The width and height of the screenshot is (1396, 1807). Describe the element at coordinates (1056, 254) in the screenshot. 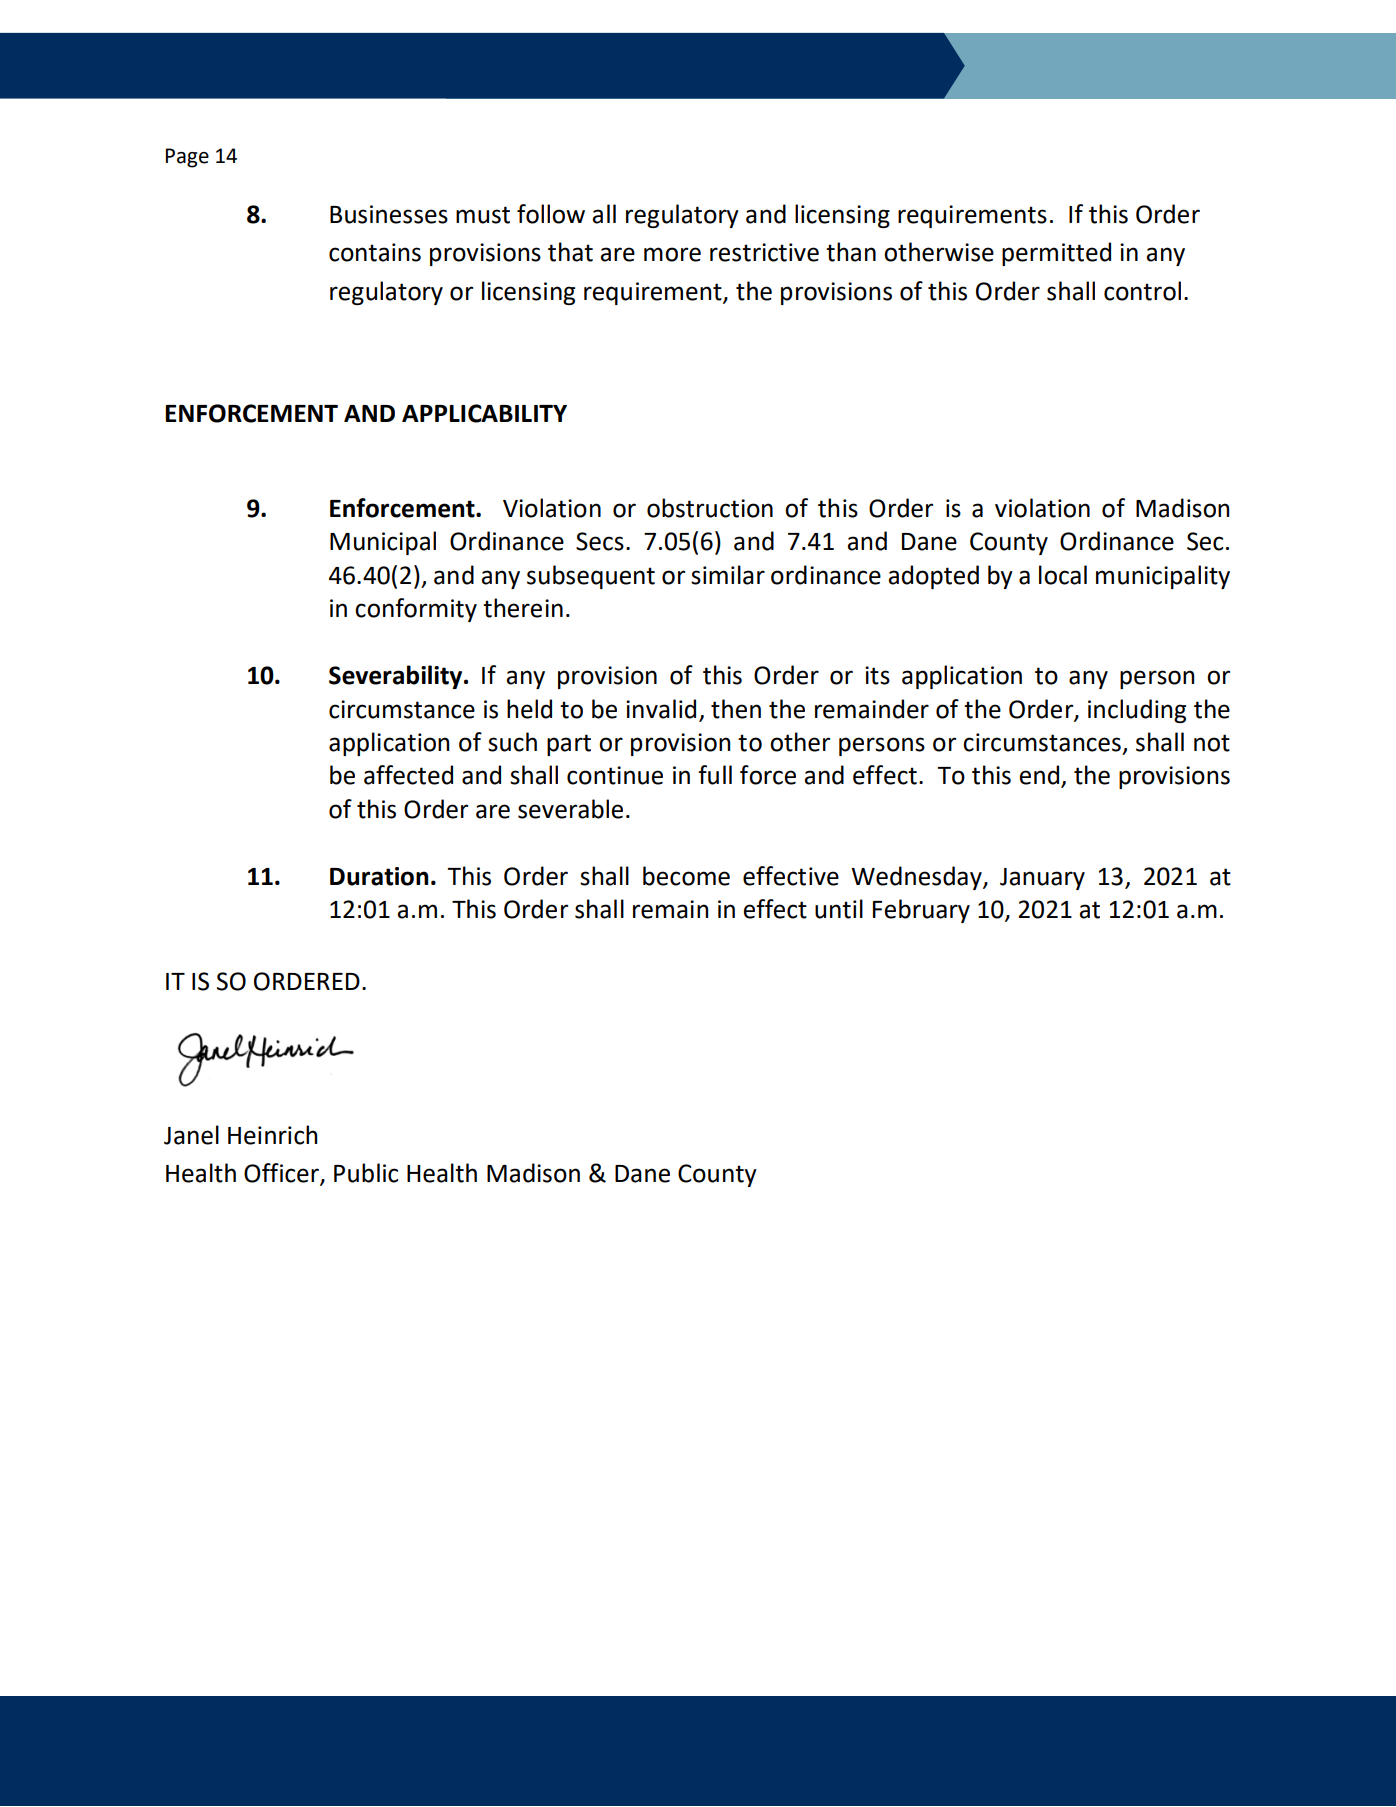

I see `permitted` at that location.
